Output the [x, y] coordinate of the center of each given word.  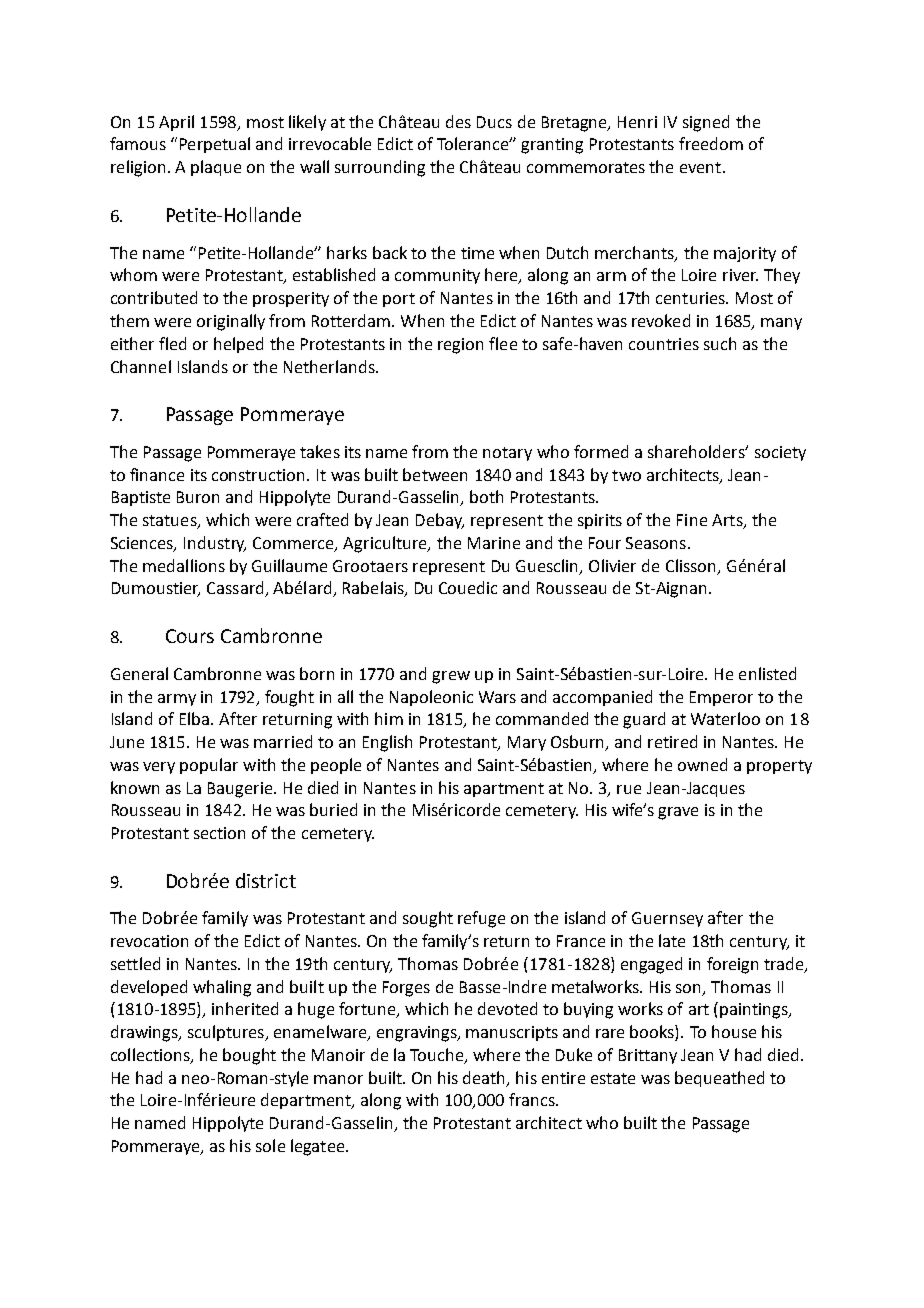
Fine [692, 520]
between [435, 474]
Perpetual [215, 145]
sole [270, 1145]
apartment [504, 790]
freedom [711, 143]
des [458, 121]
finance [157, 474]
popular [209, 766]
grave [678, 813]
